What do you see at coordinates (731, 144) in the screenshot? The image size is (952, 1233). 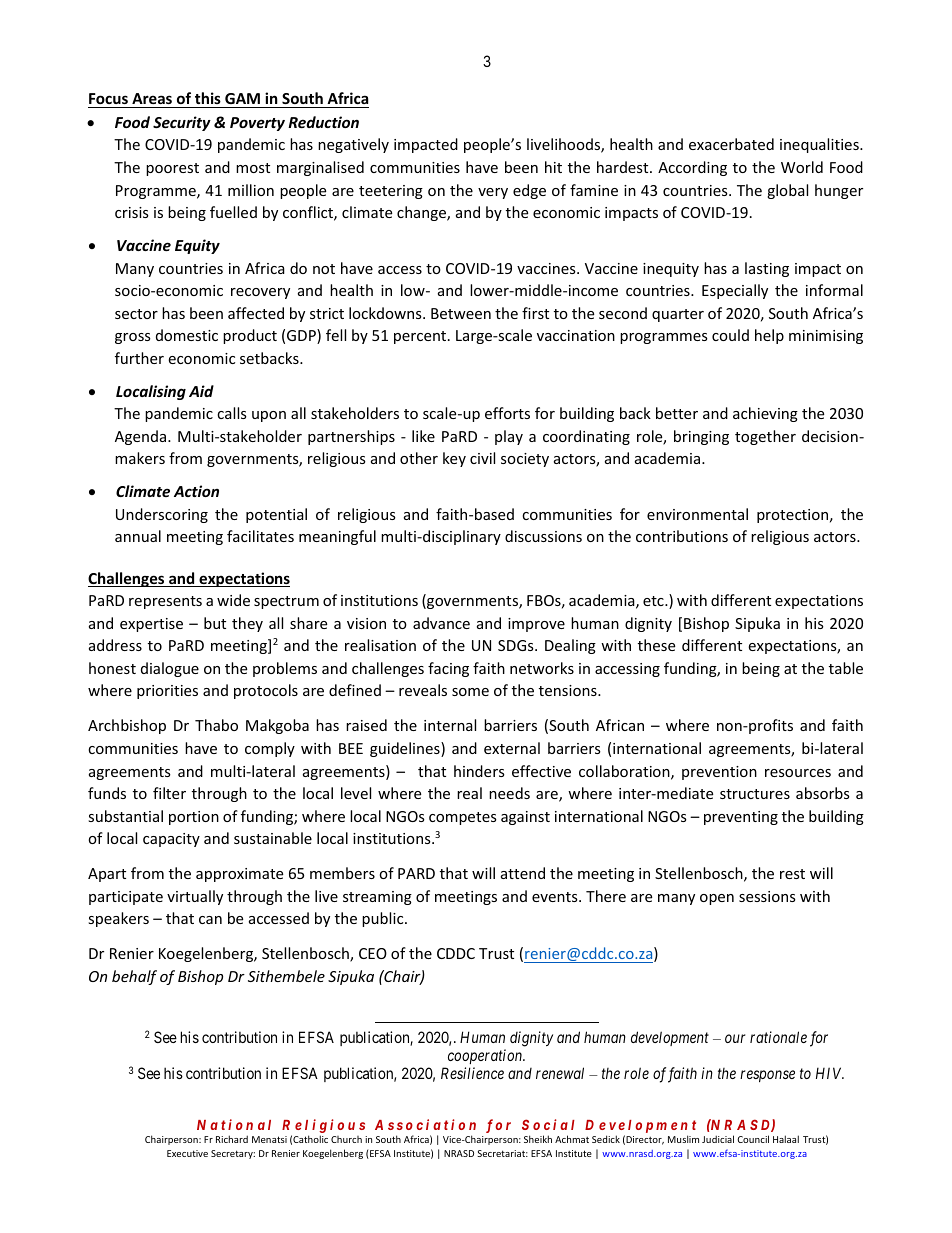 I see `exacerbated` at bounding box center [731, 144].
